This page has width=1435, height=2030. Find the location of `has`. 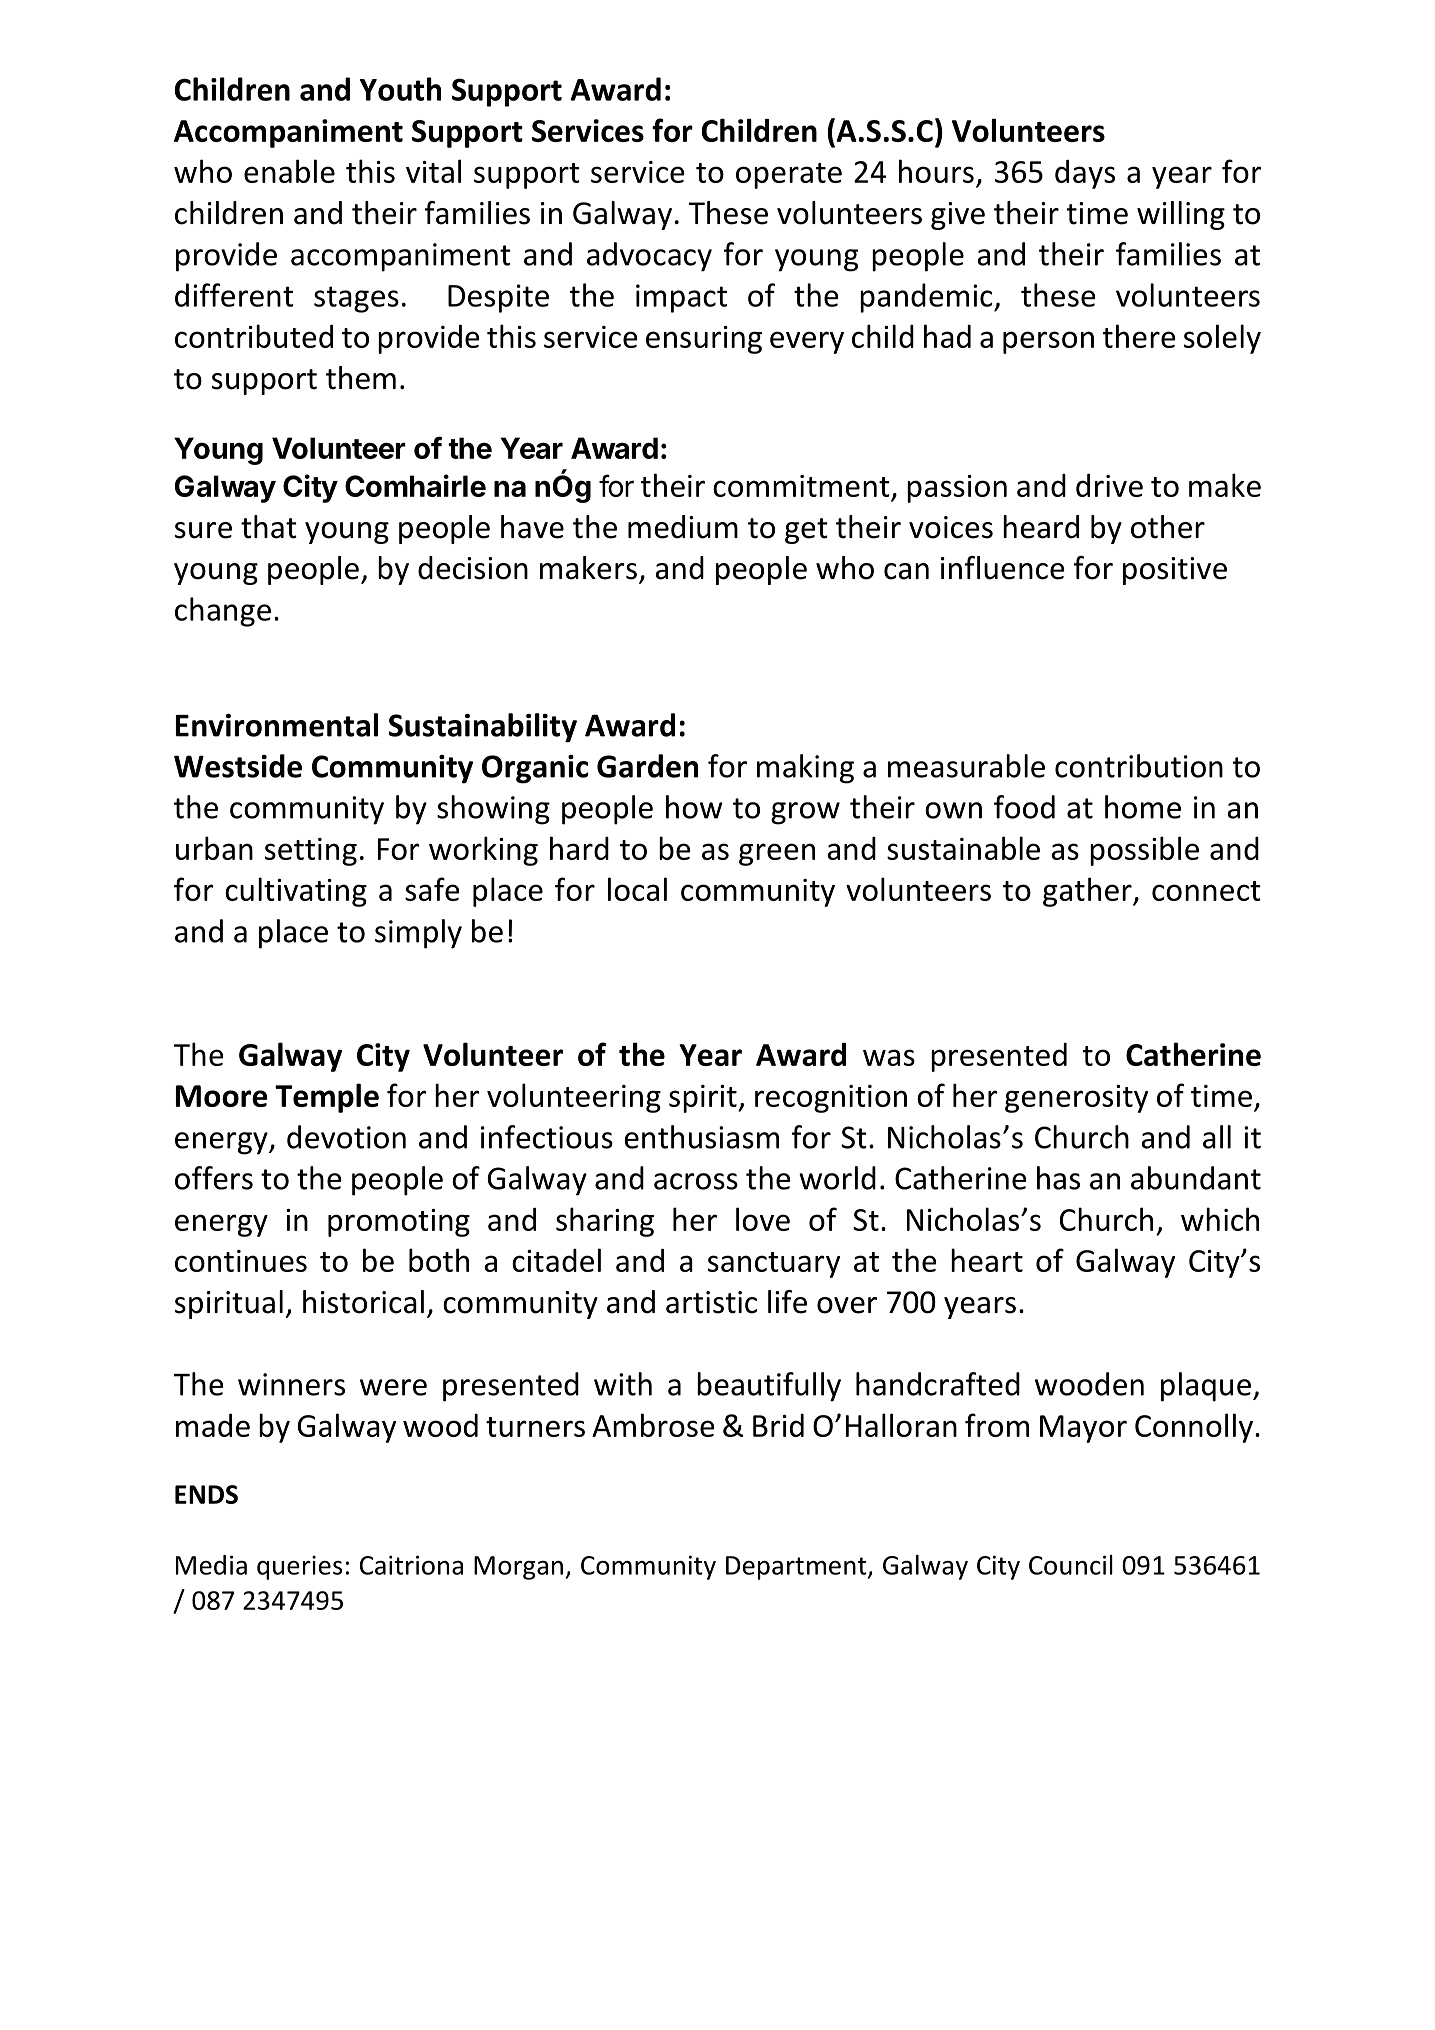

has is located at coordinates (1058, 1178).
